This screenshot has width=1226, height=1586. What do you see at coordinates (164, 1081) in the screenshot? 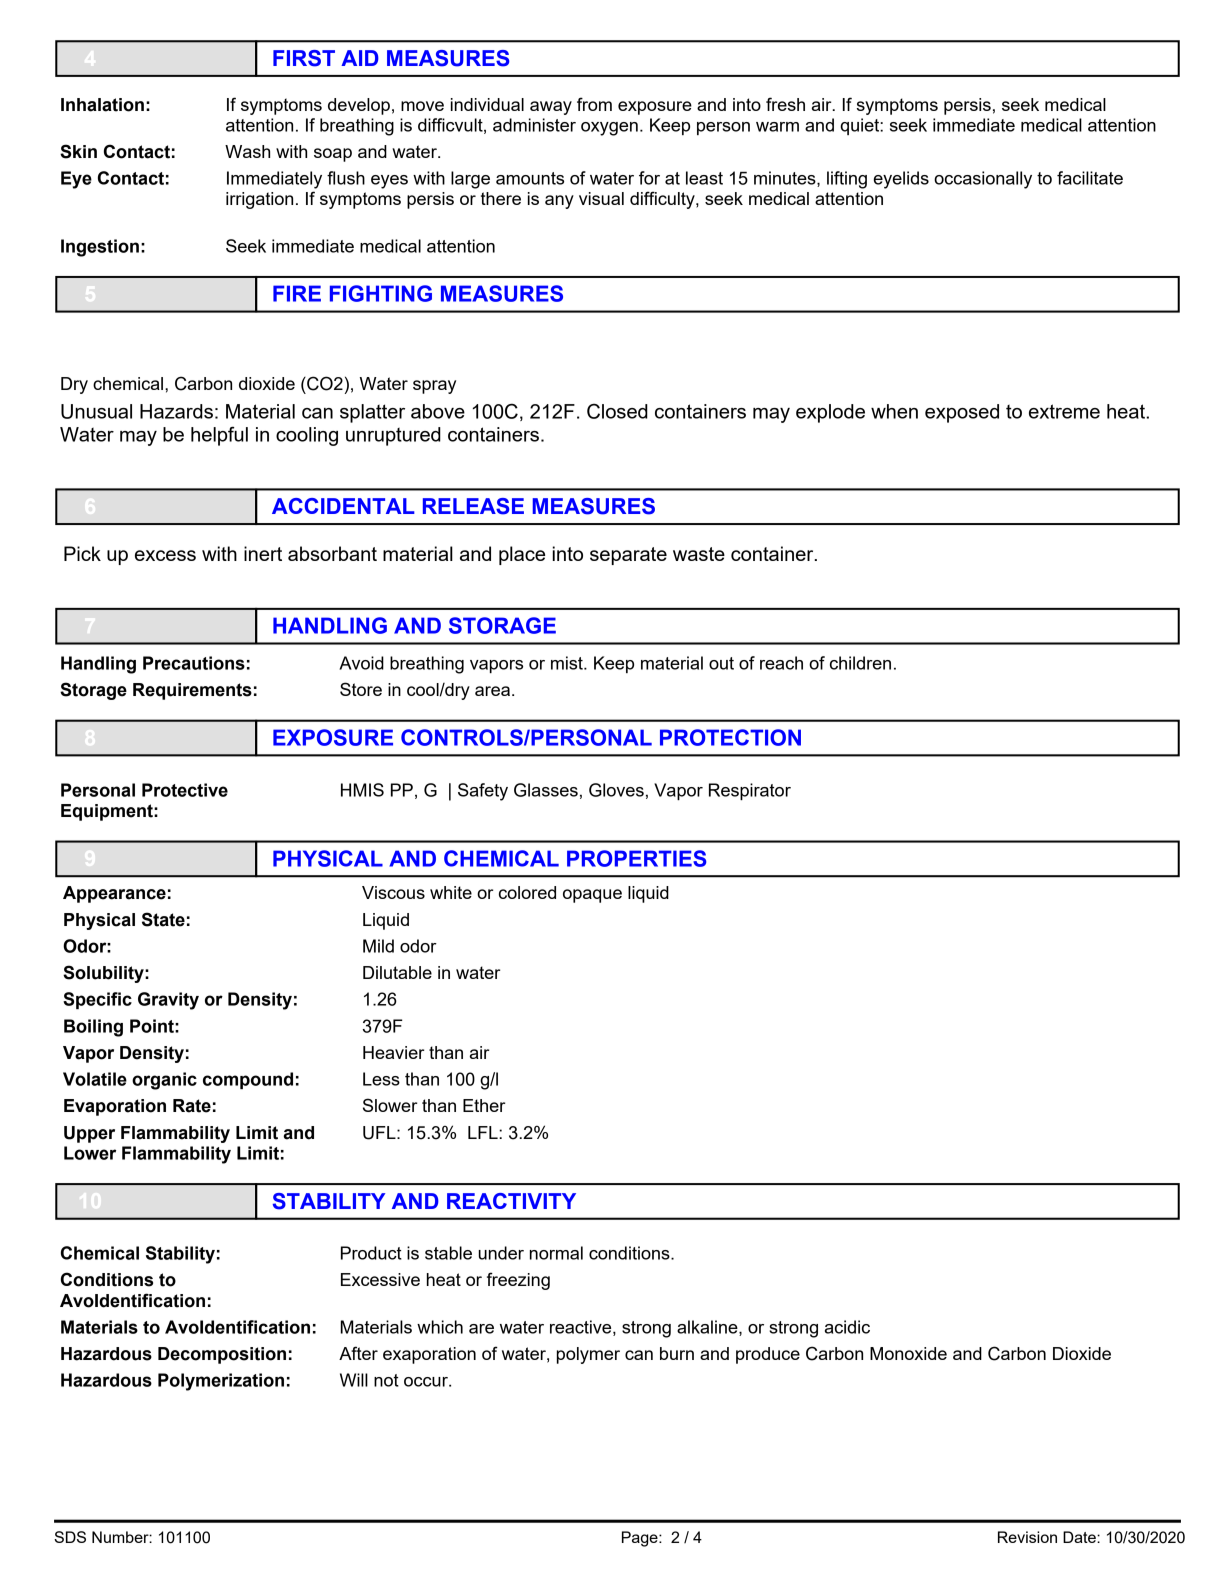
I see `organic` at bounding box center [164, 1081].
